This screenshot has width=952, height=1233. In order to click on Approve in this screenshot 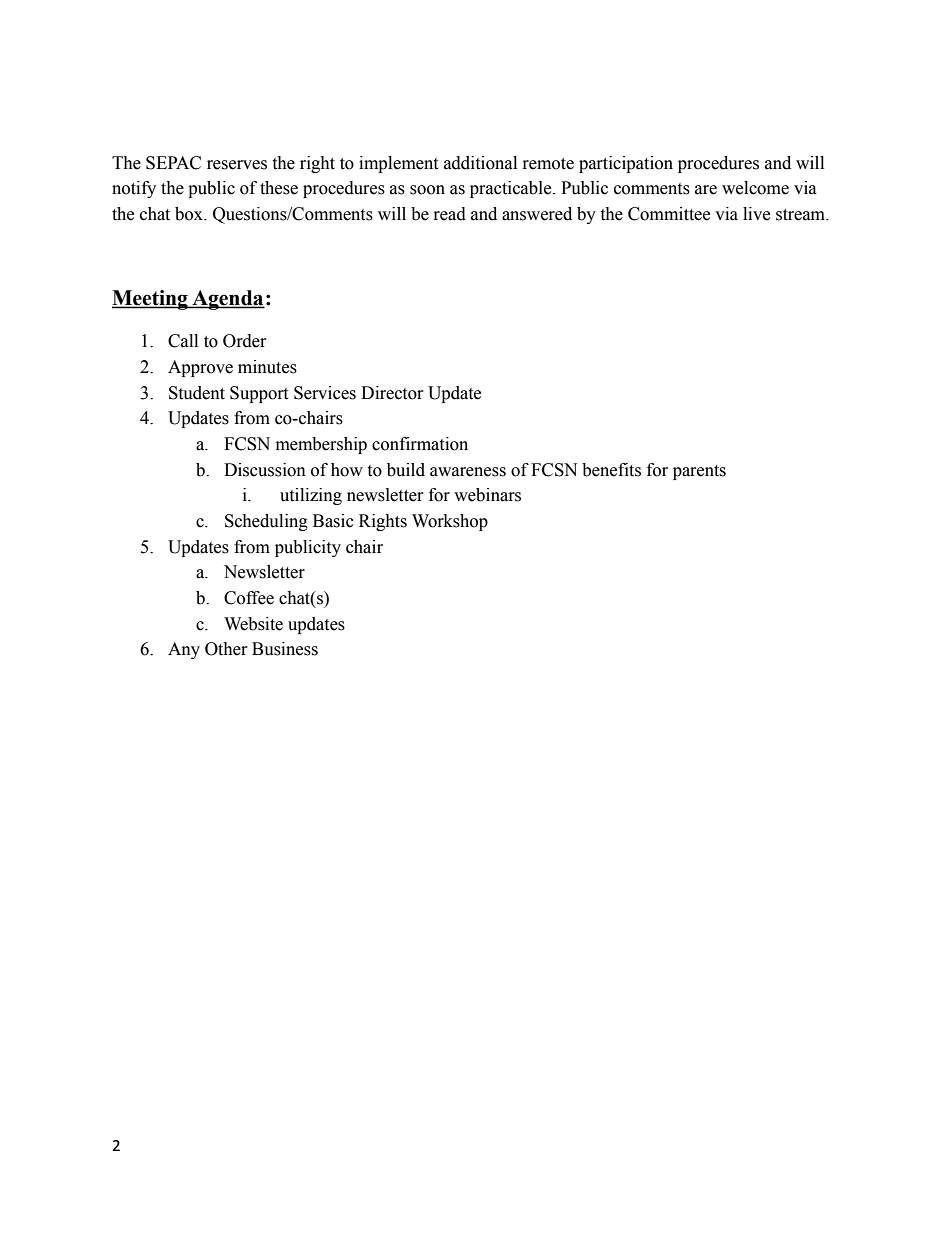, I will do `click(200, 368)`.
